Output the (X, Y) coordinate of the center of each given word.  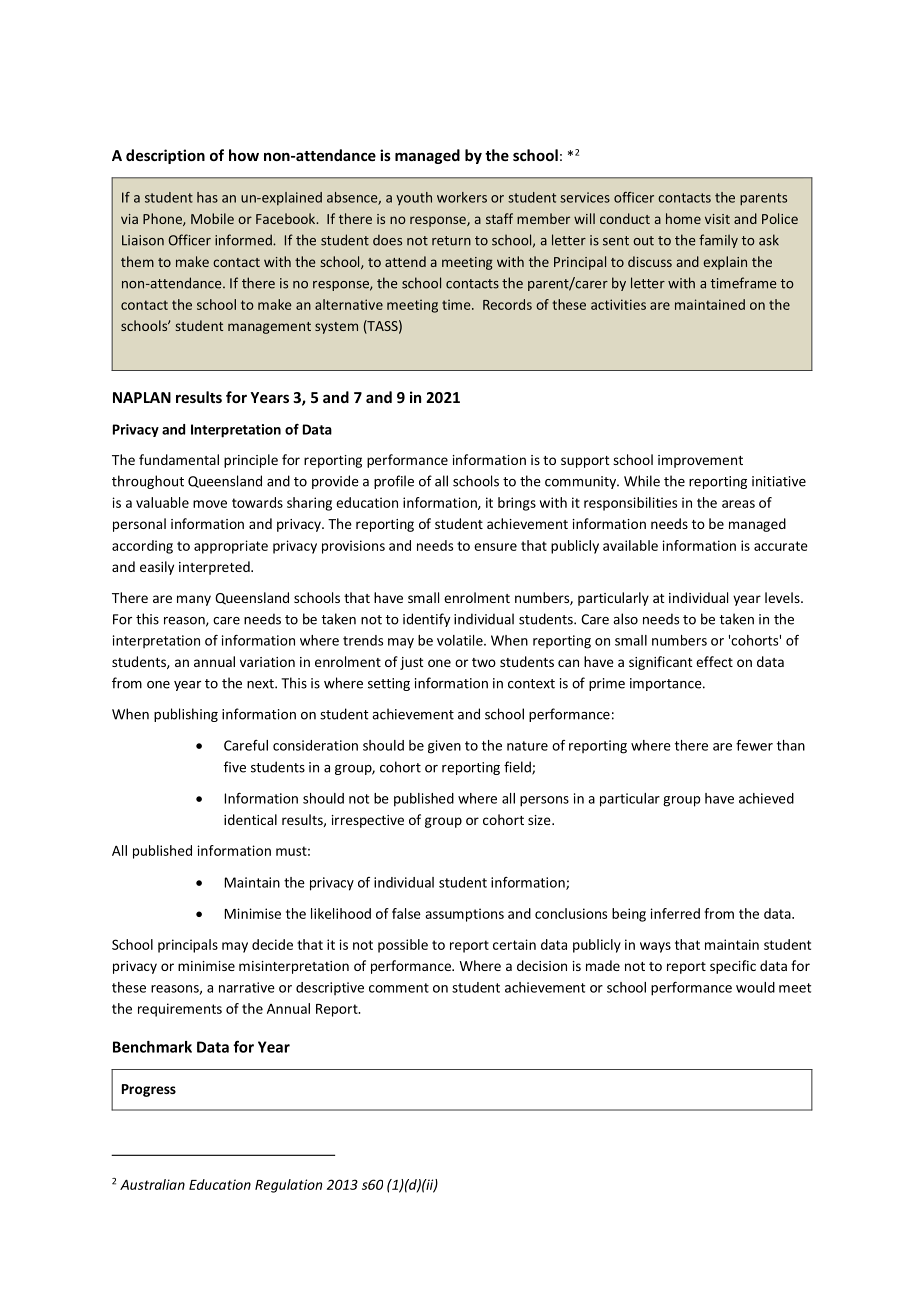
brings (517, 504)
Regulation (288, 1186)
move (210, 504)
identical (250, 819)
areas (738, 504)
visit (717, 219)
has (207, 197)
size (540, 820)
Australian (152, 1184)
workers (462, 197)
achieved (766, 798)
